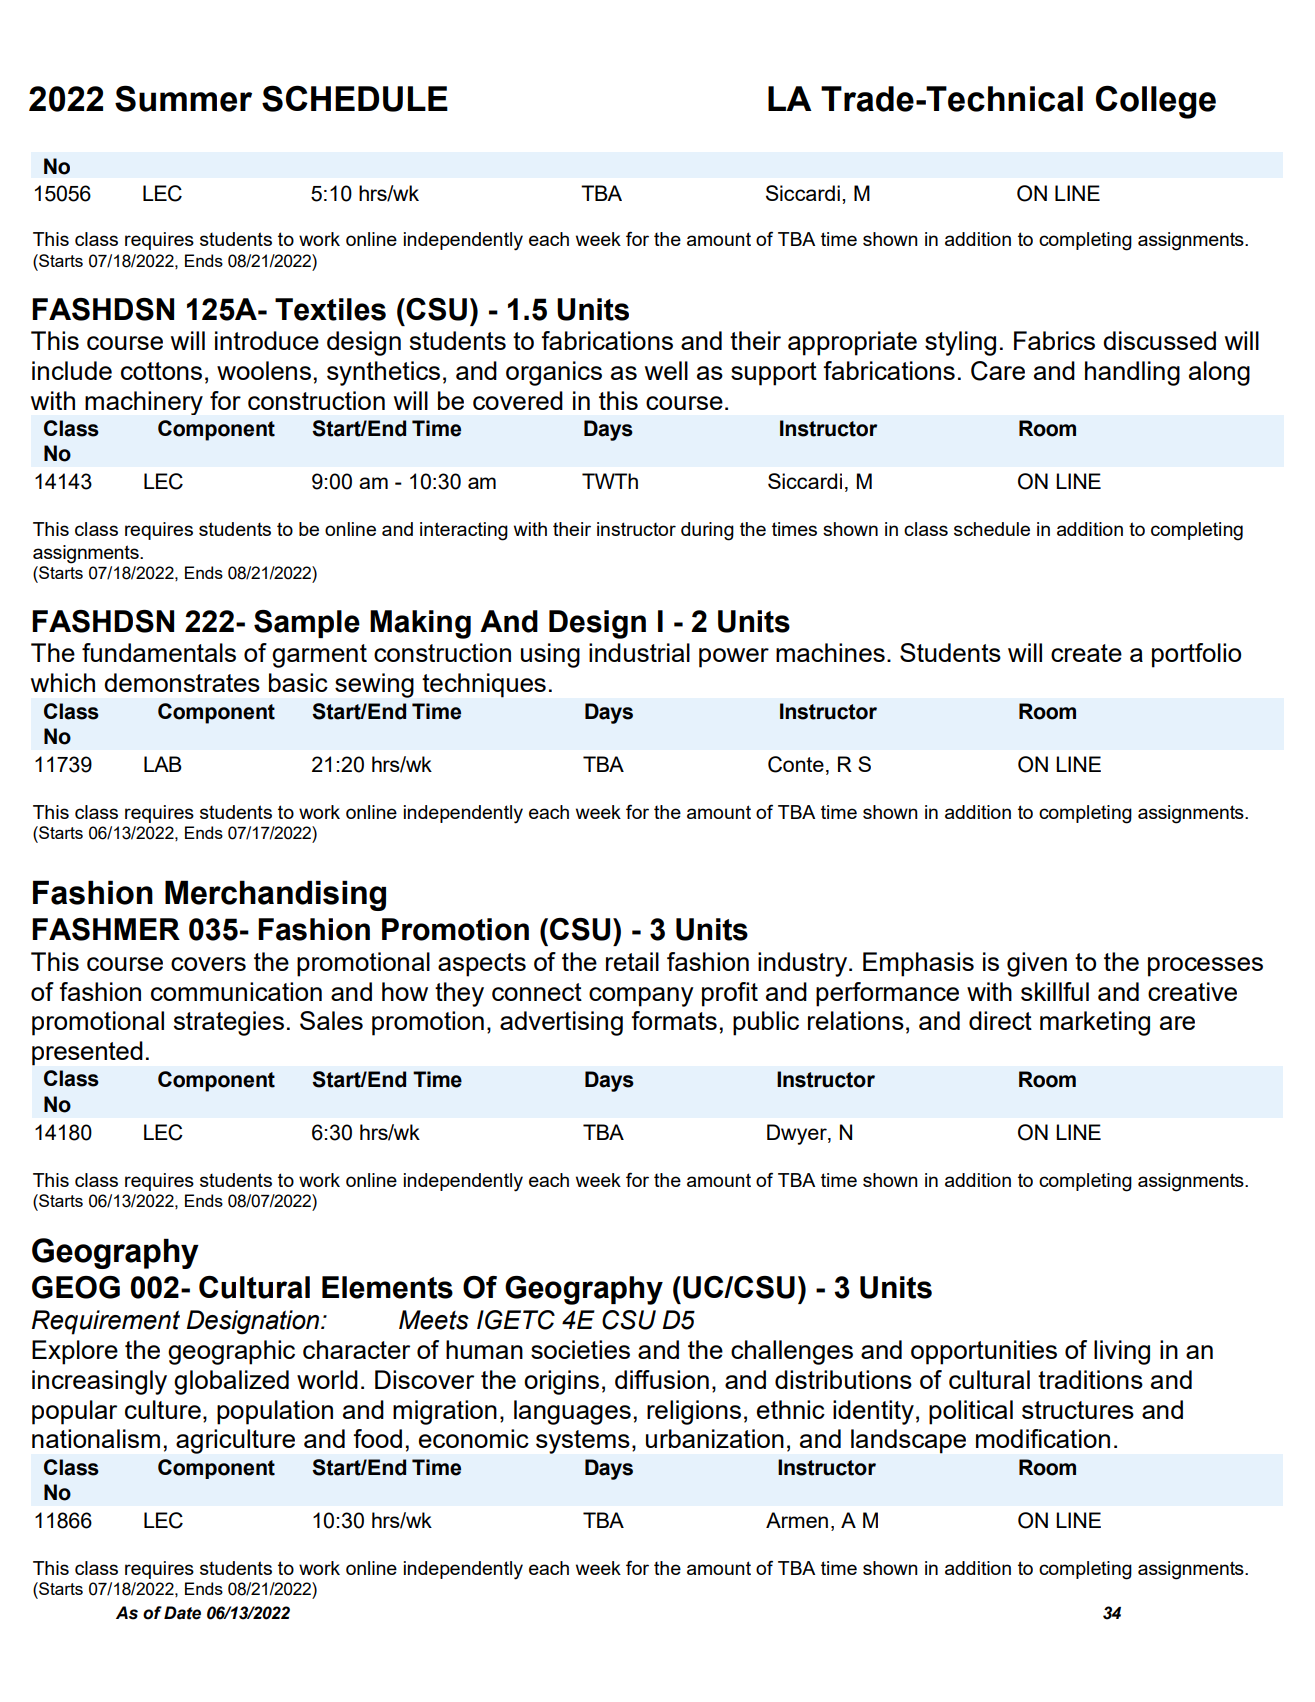  Describe the element at coordinates (182, 1613) in the screenshot. I see `Date` at that location.
